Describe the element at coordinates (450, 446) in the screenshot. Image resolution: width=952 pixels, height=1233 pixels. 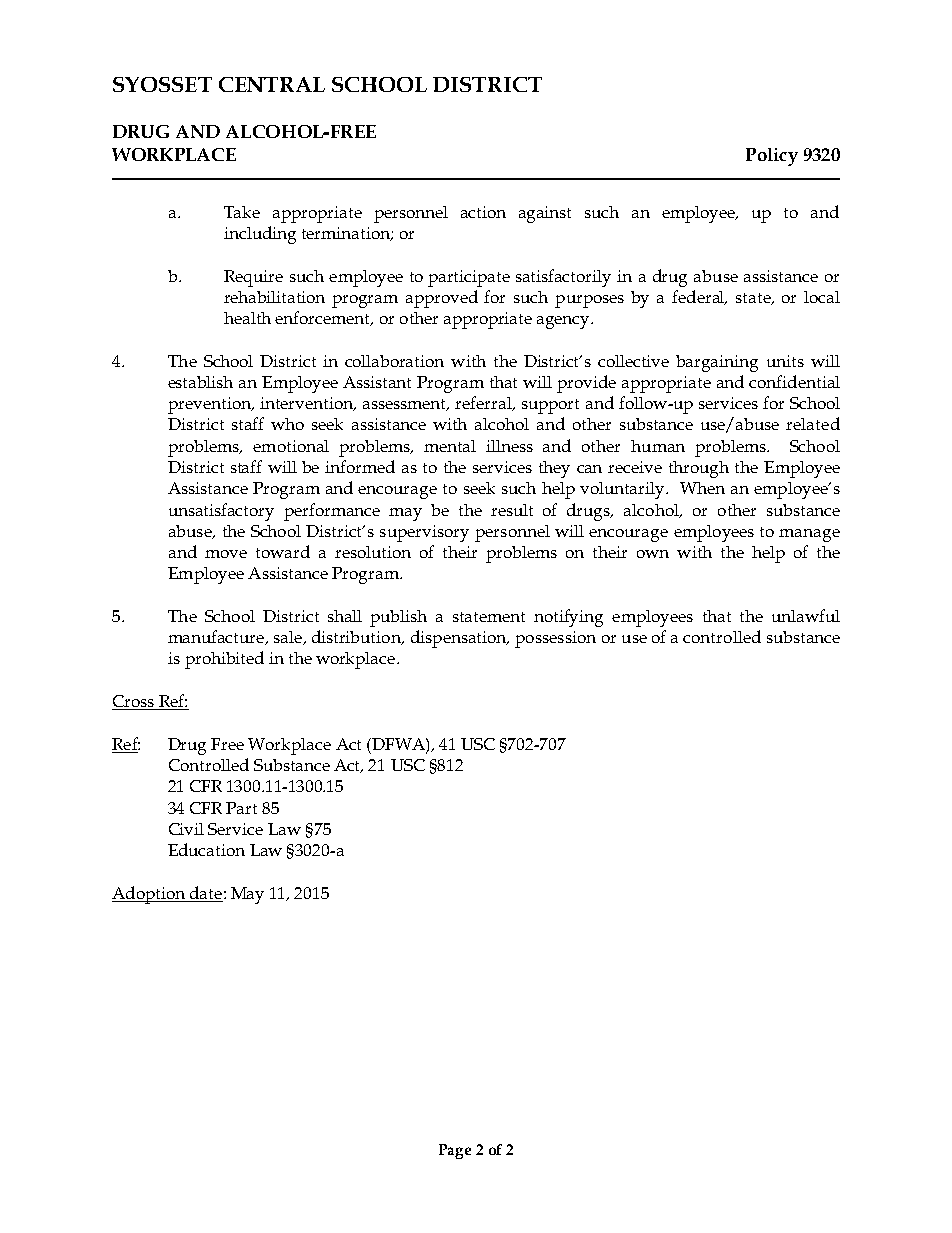
I see `mental` at that location.
